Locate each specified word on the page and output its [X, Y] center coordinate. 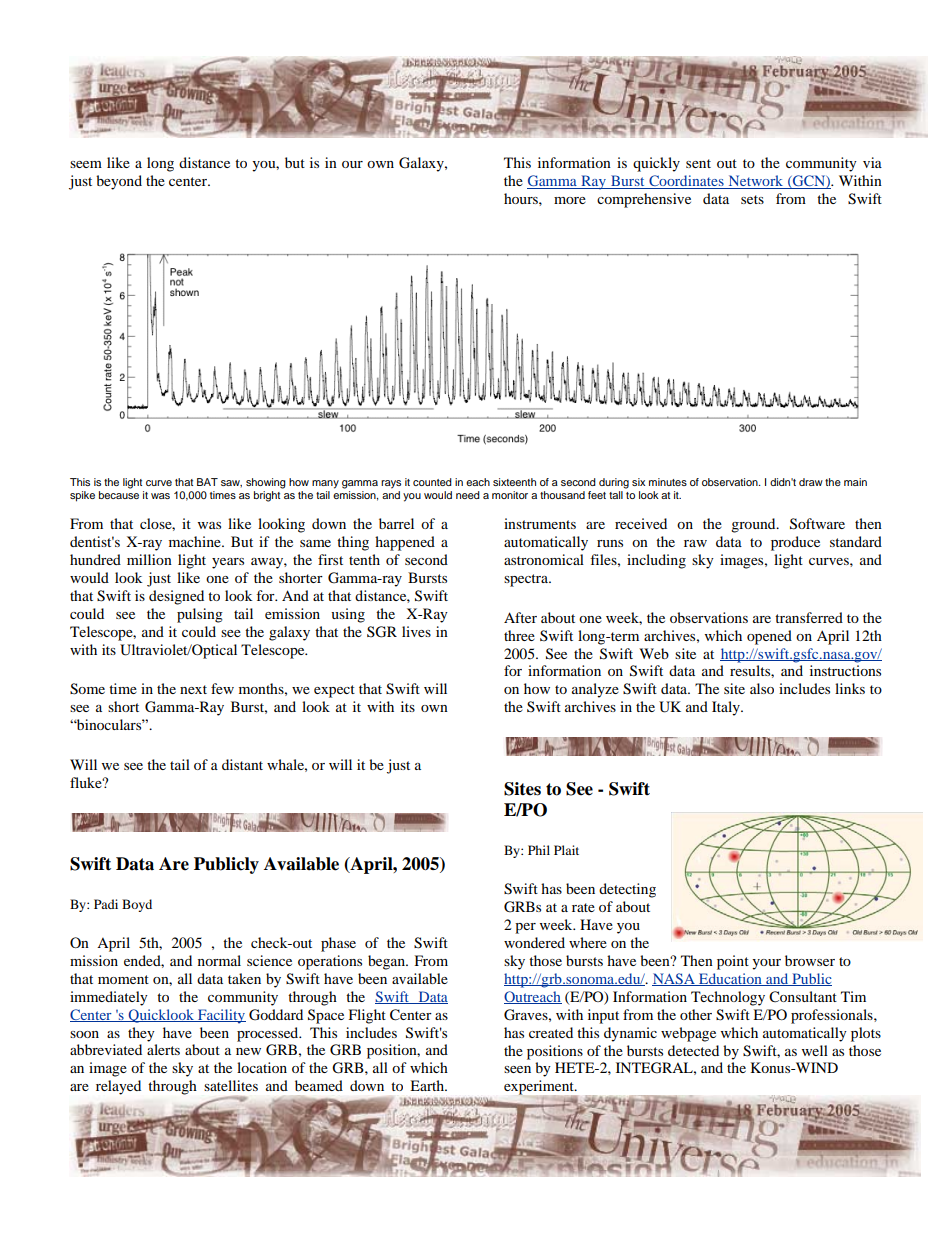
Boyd [137, 905]
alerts [163, 1049]
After [520, 617]
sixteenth [514, 482]
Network [756, 182]
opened [769, 637]
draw [811, 482]
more [570, 200]
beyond [119, 182]
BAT [207, 482]
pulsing [200, 615]
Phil [539, 850]
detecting [627, 890]
